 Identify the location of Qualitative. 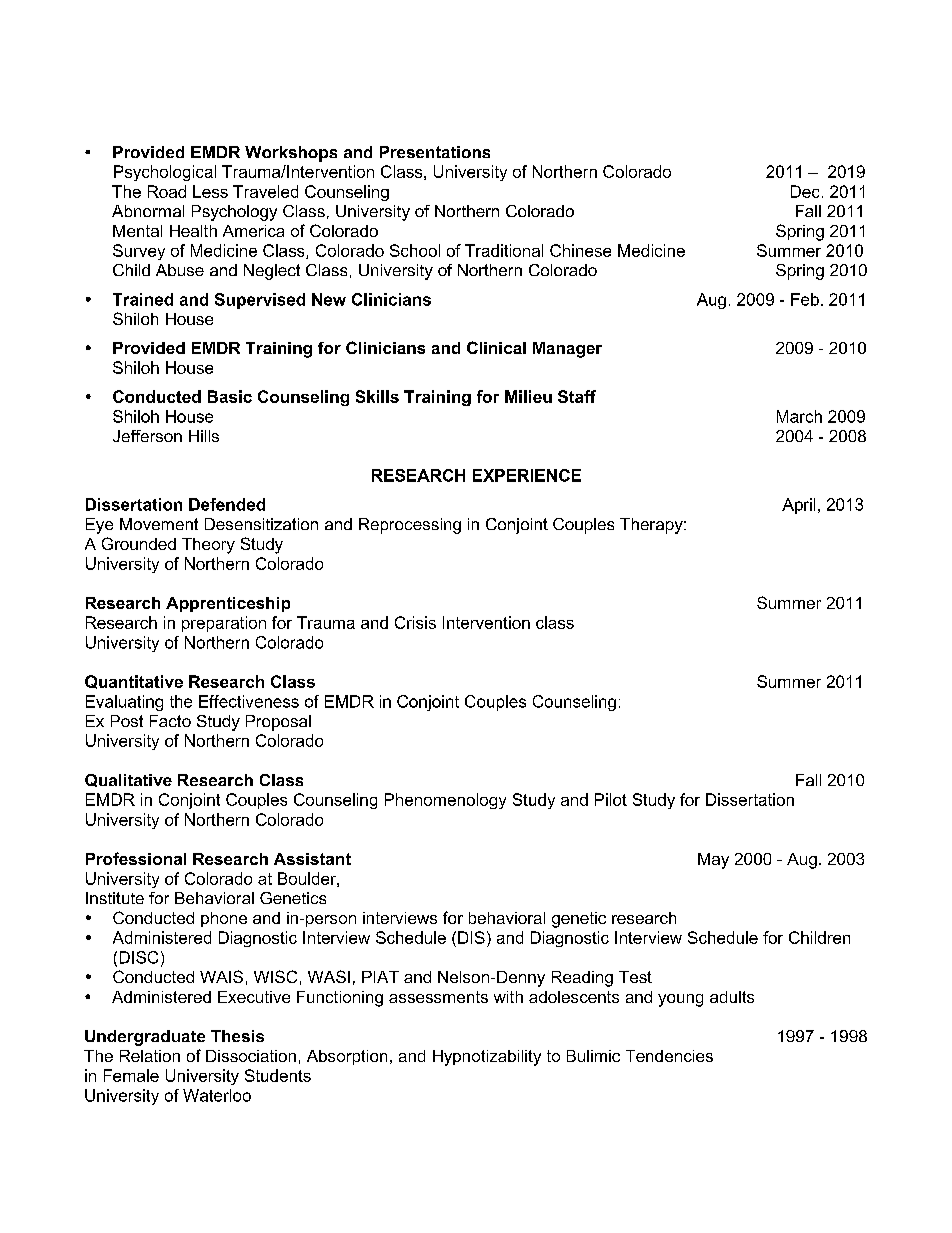
(128, 780).
